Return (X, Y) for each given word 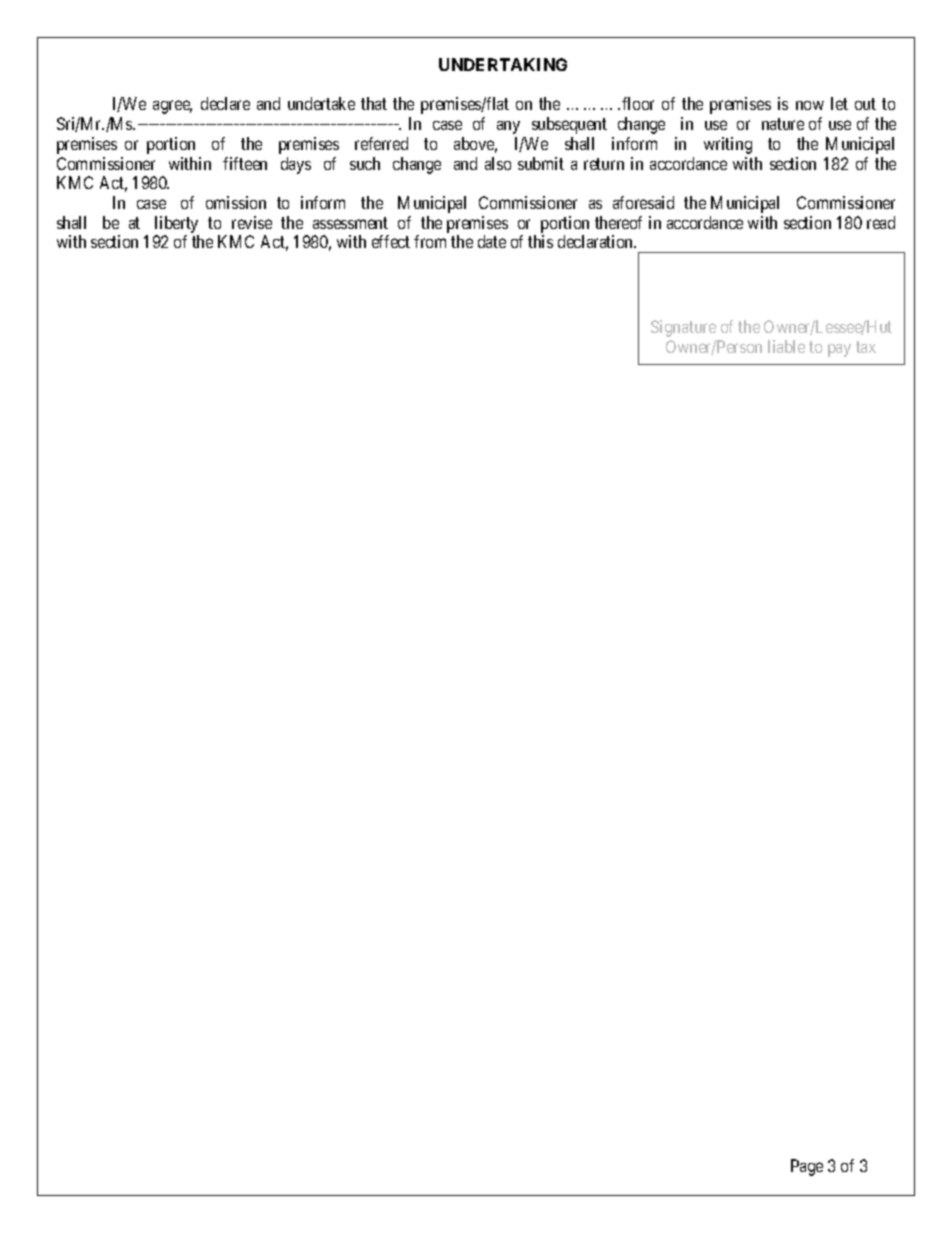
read (881, 222)
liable (786, 346)
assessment (350, 223)
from (430, 241)
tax (866, 347)
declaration (597, 241)
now (810, 105)
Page (807, 1167)
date (492, 241)
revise (252, 222)
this (540, 241)
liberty (176, 224)
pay (839, 350)
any (508, 127)
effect (391, 241)
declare (225, 103)
